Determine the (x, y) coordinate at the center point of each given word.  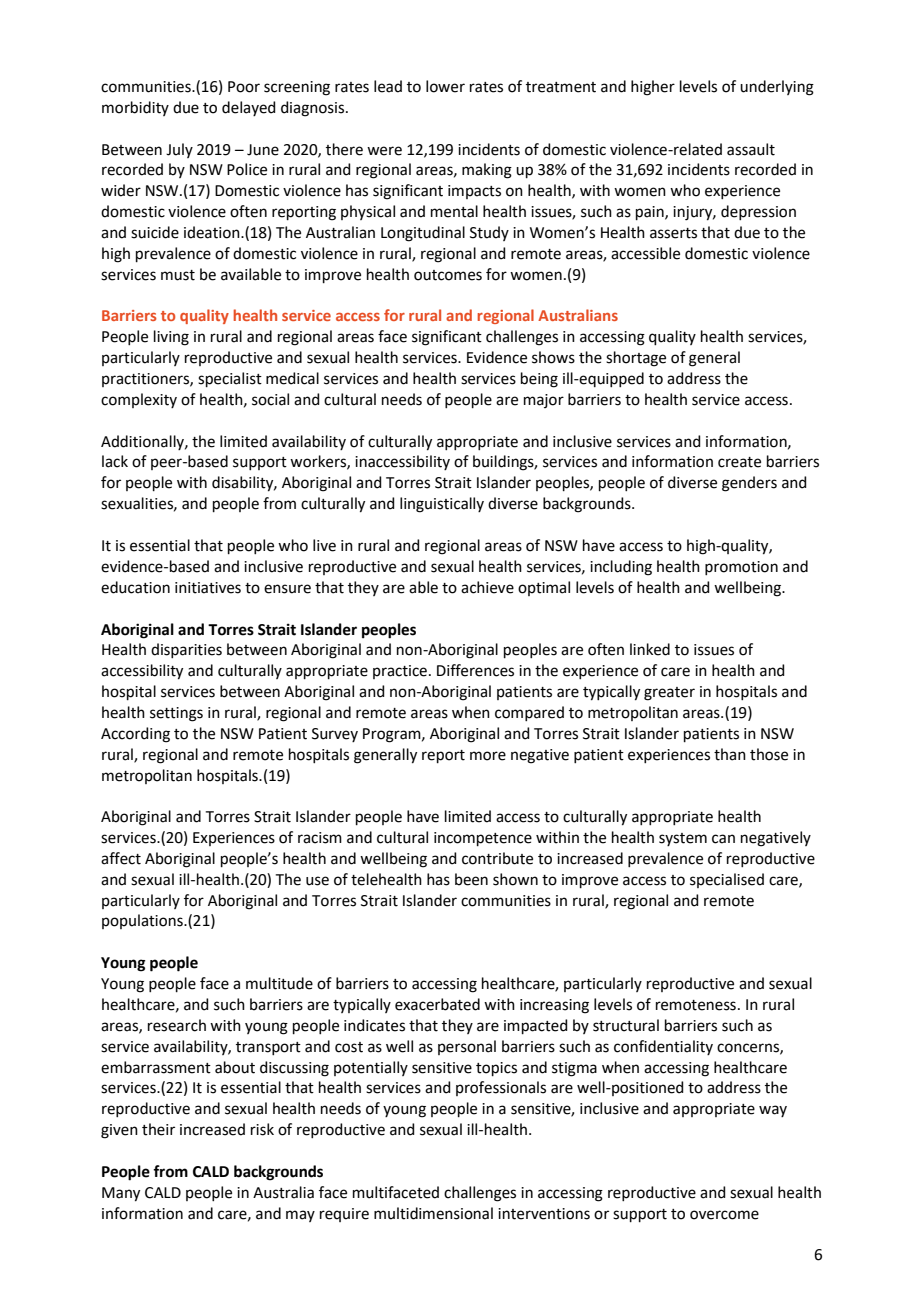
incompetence (483, 839)
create (739, 462)
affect (121, 858)
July (179, 150)
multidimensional (433, 1213)
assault (751, 149)
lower (445, 86)
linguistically (442, 505)
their (158, 1129)
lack (115, 461)
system (683, 839)
